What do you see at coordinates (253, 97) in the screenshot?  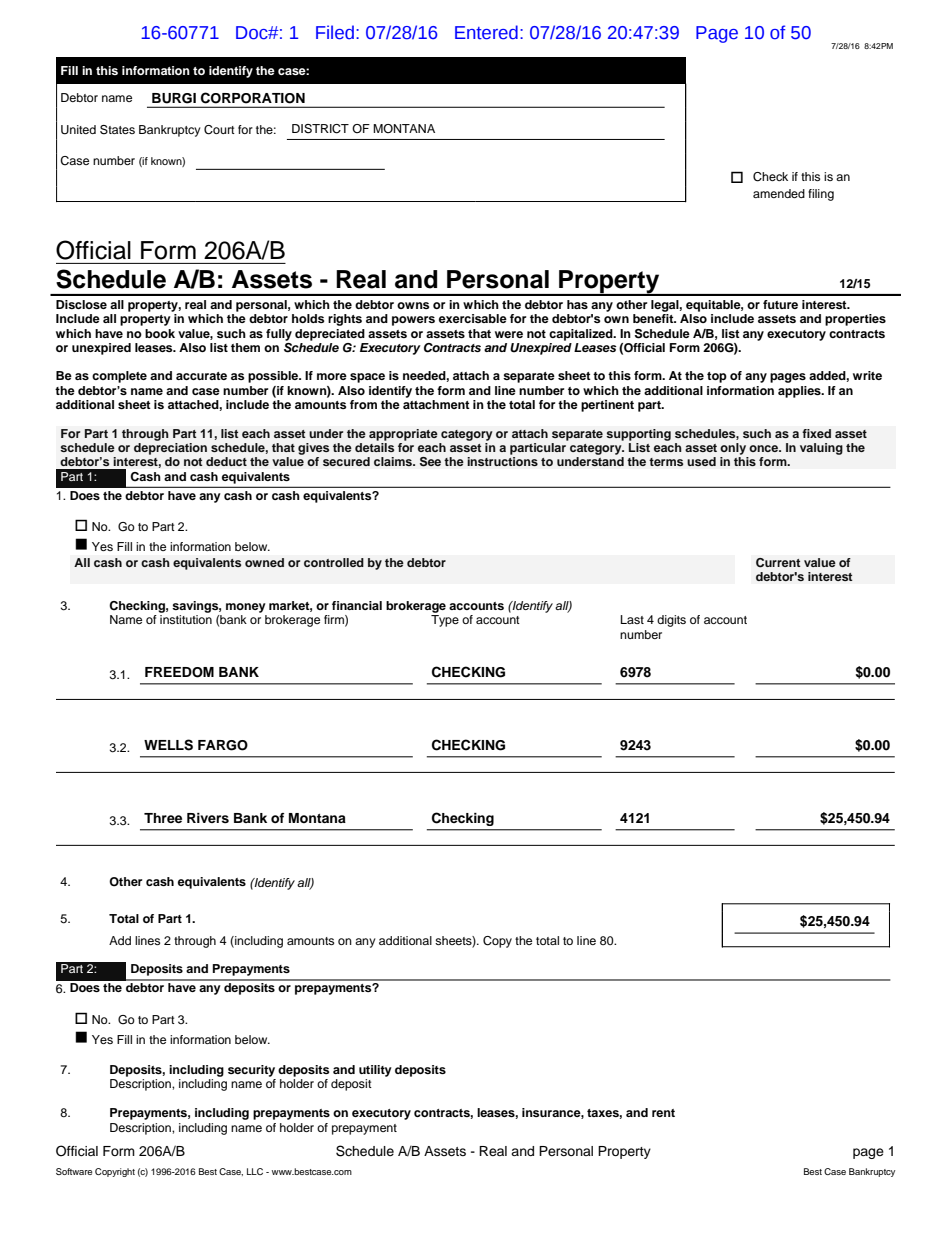 I see `CORPORATION` at bounding box center [253, 97].
